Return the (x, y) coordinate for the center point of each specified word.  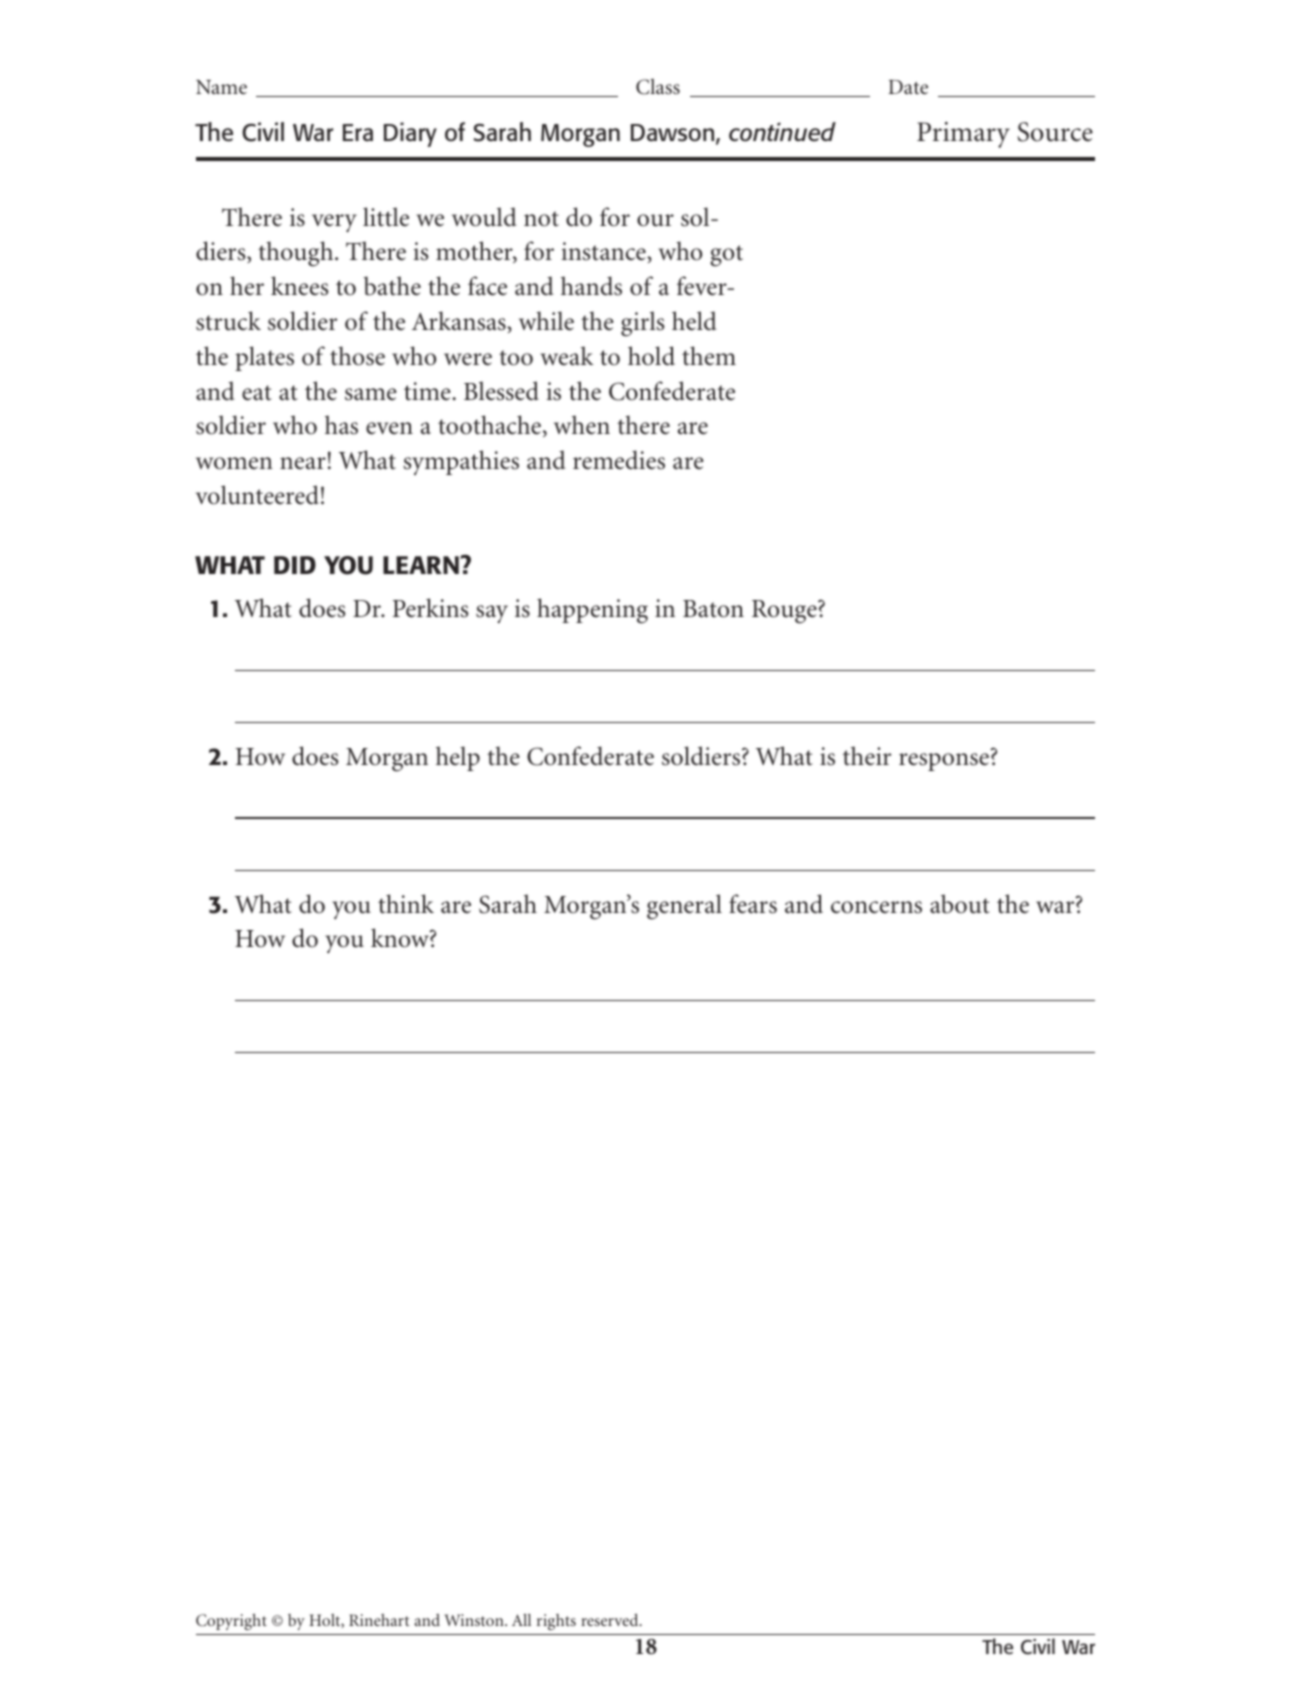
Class (658, 86)
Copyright (231, 1622)
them (709, 356)
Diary (410, 134)
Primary (963, 135)
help (458, 758)
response (944, 762)
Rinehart (379, 1620)
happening (592, 611)
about (960, 904)
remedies (619, 460)
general (684, 907)
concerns (876, 907)
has (341, 425)
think (406, 904)
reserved (611, 1620)
